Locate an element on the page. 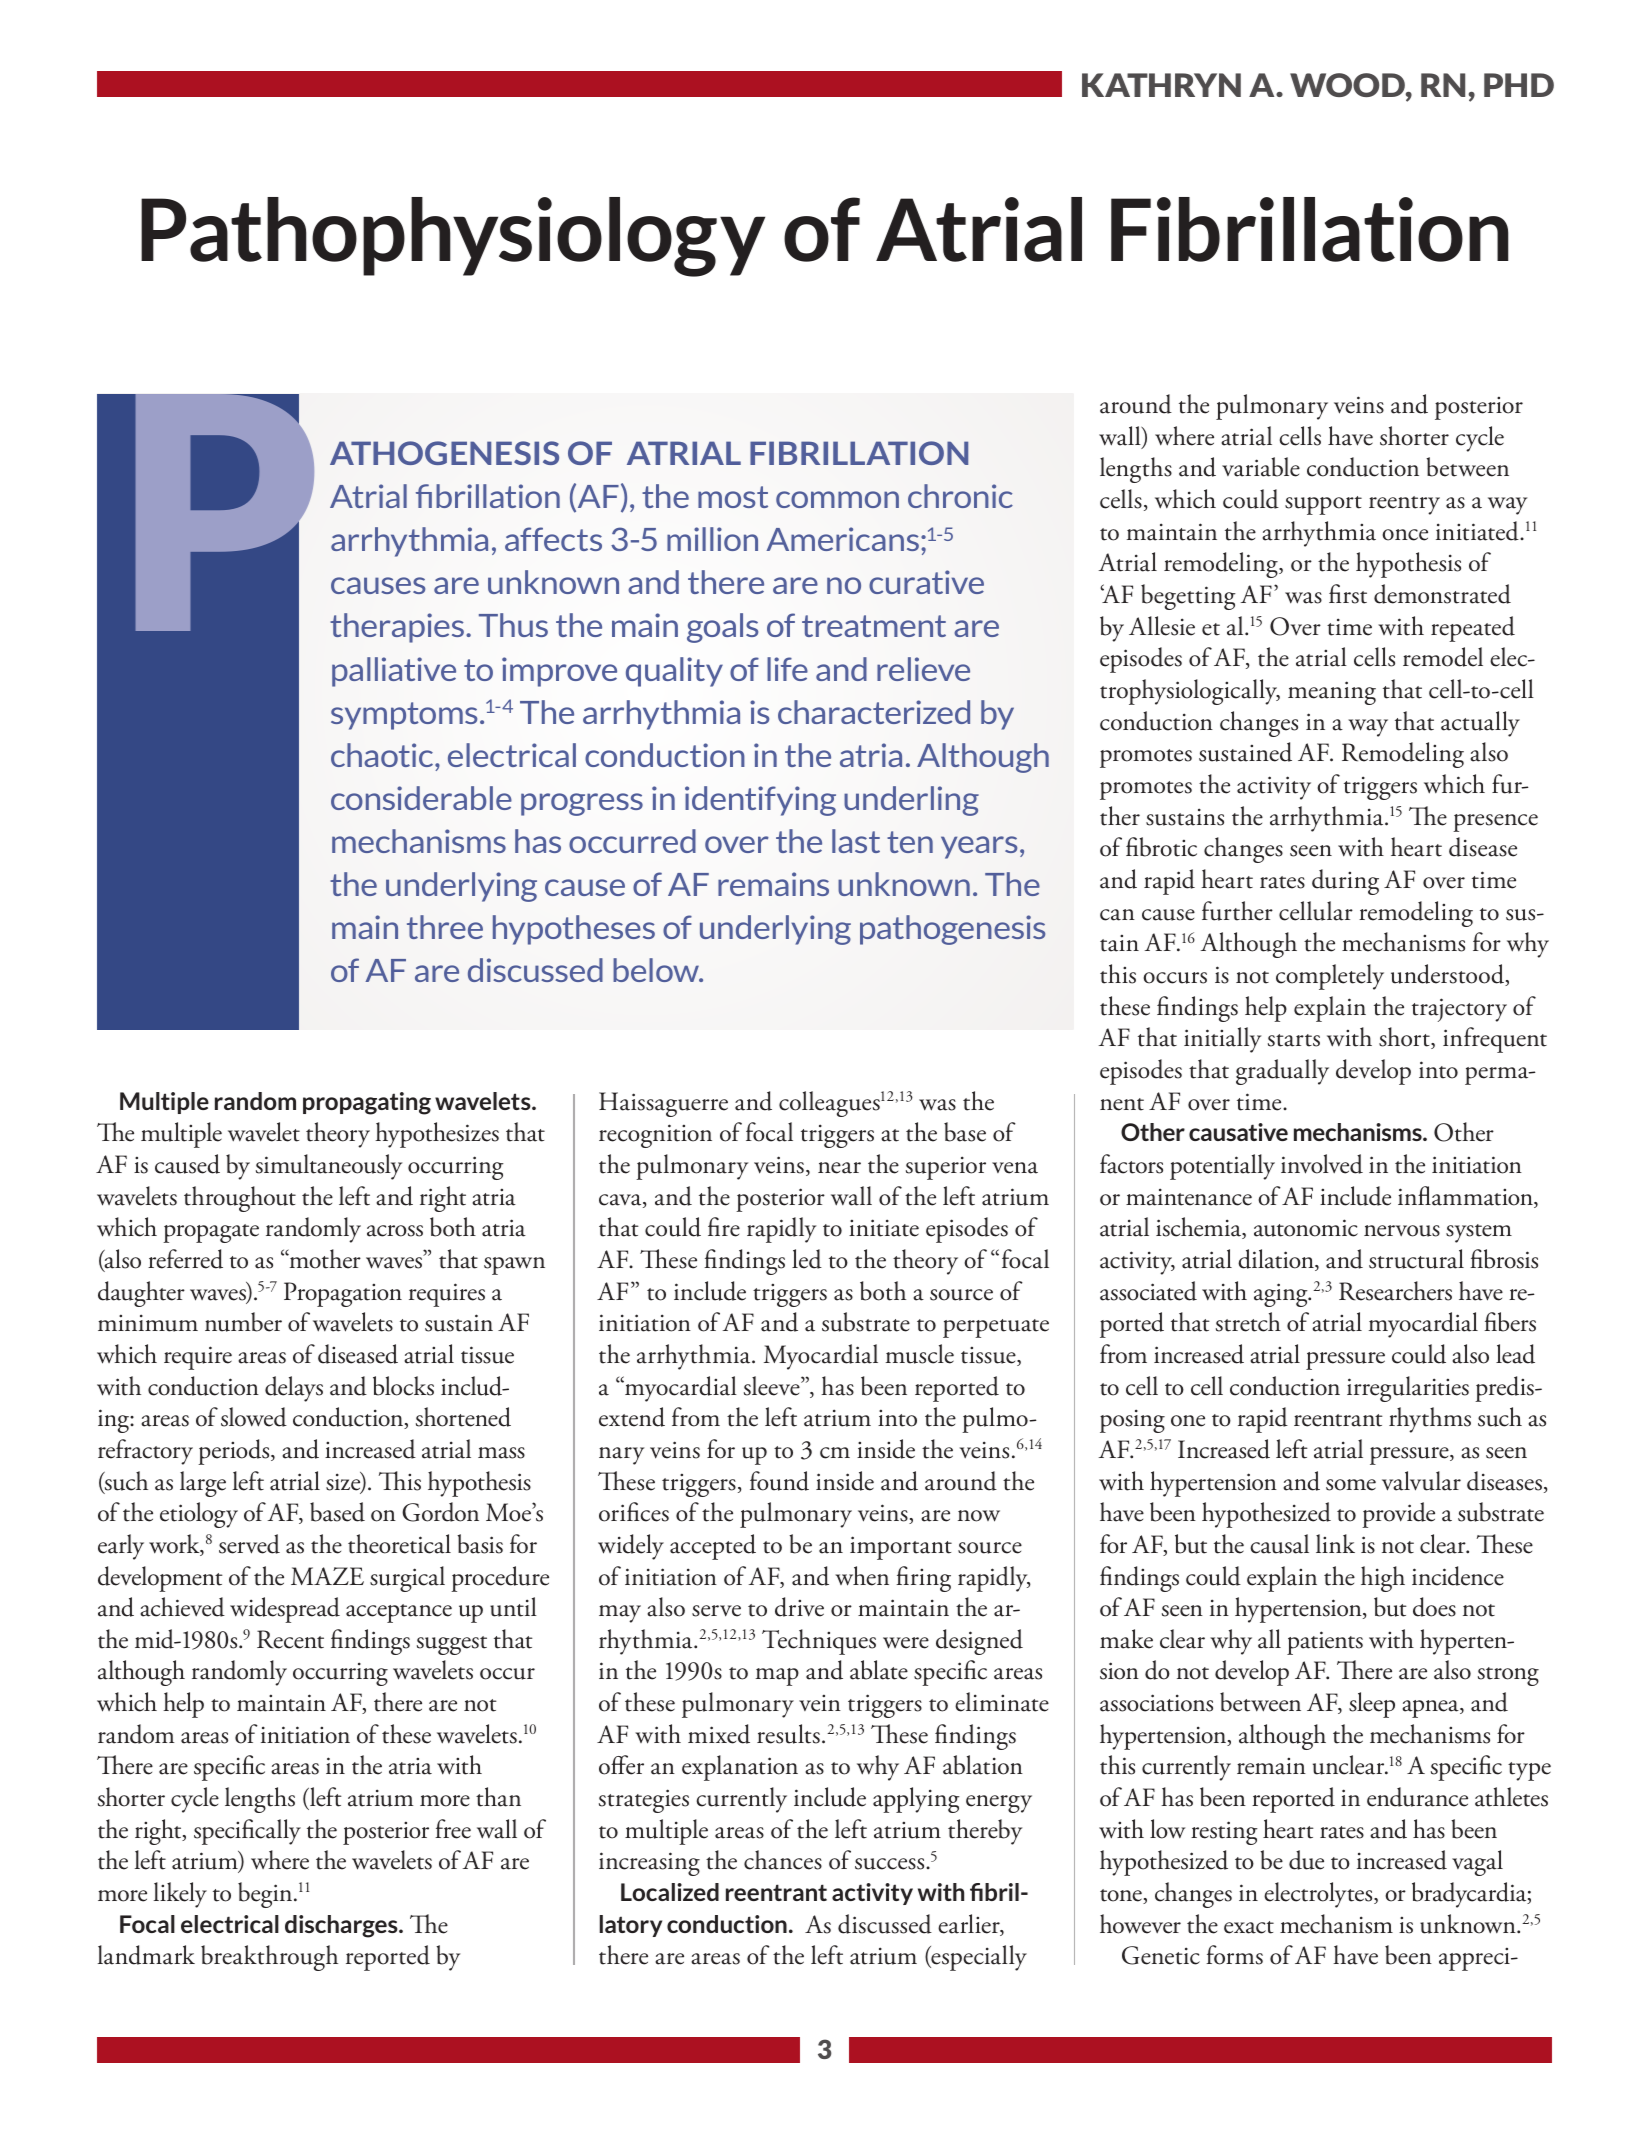  PHD is located at coordinates (1519, 85).
